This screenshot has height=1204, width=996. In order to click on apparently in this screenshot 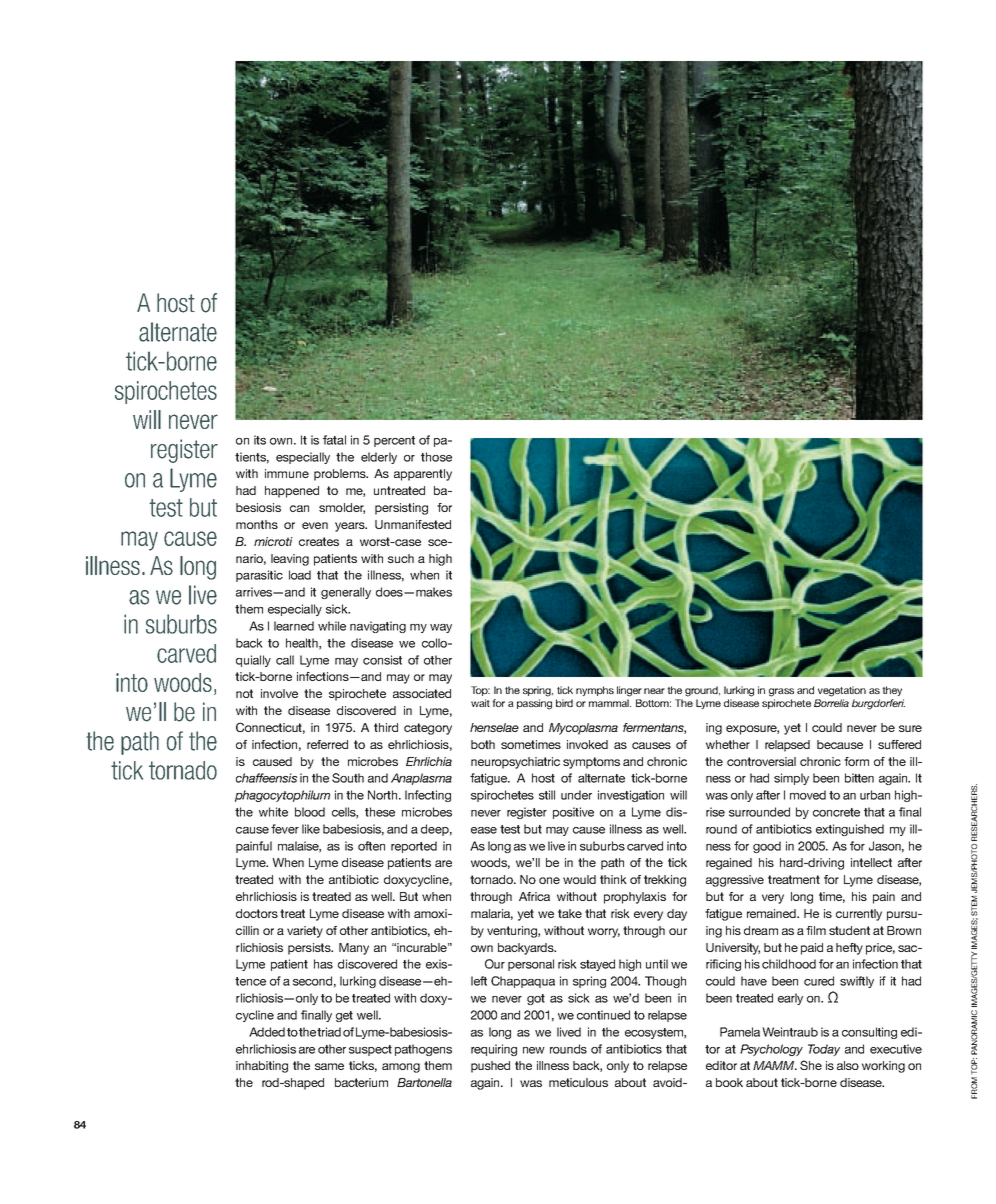, I will do `click(423, 475)`.
